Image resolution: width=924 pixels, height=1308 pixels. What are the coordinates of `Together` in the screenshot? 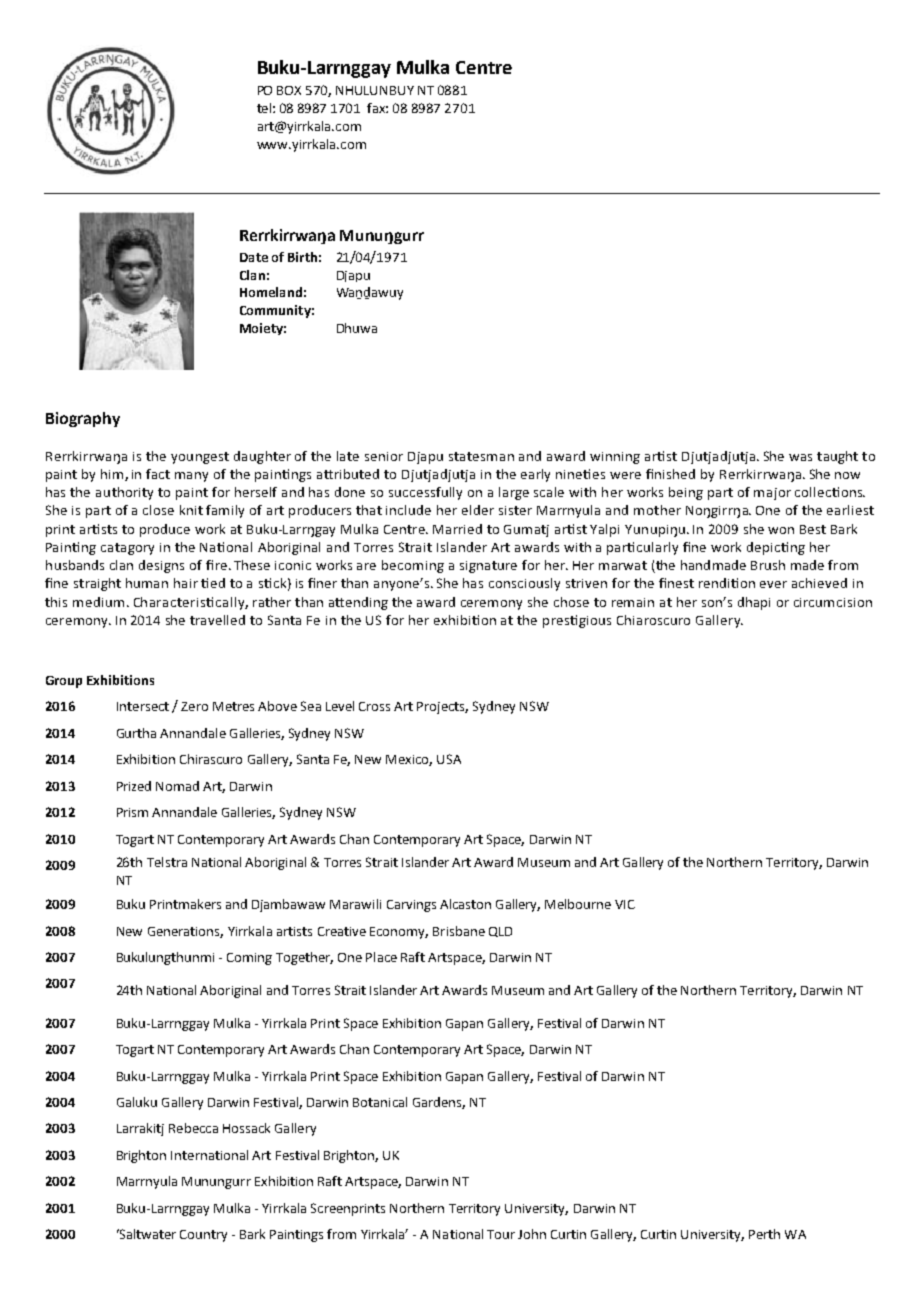 It's located at (304, 958).
